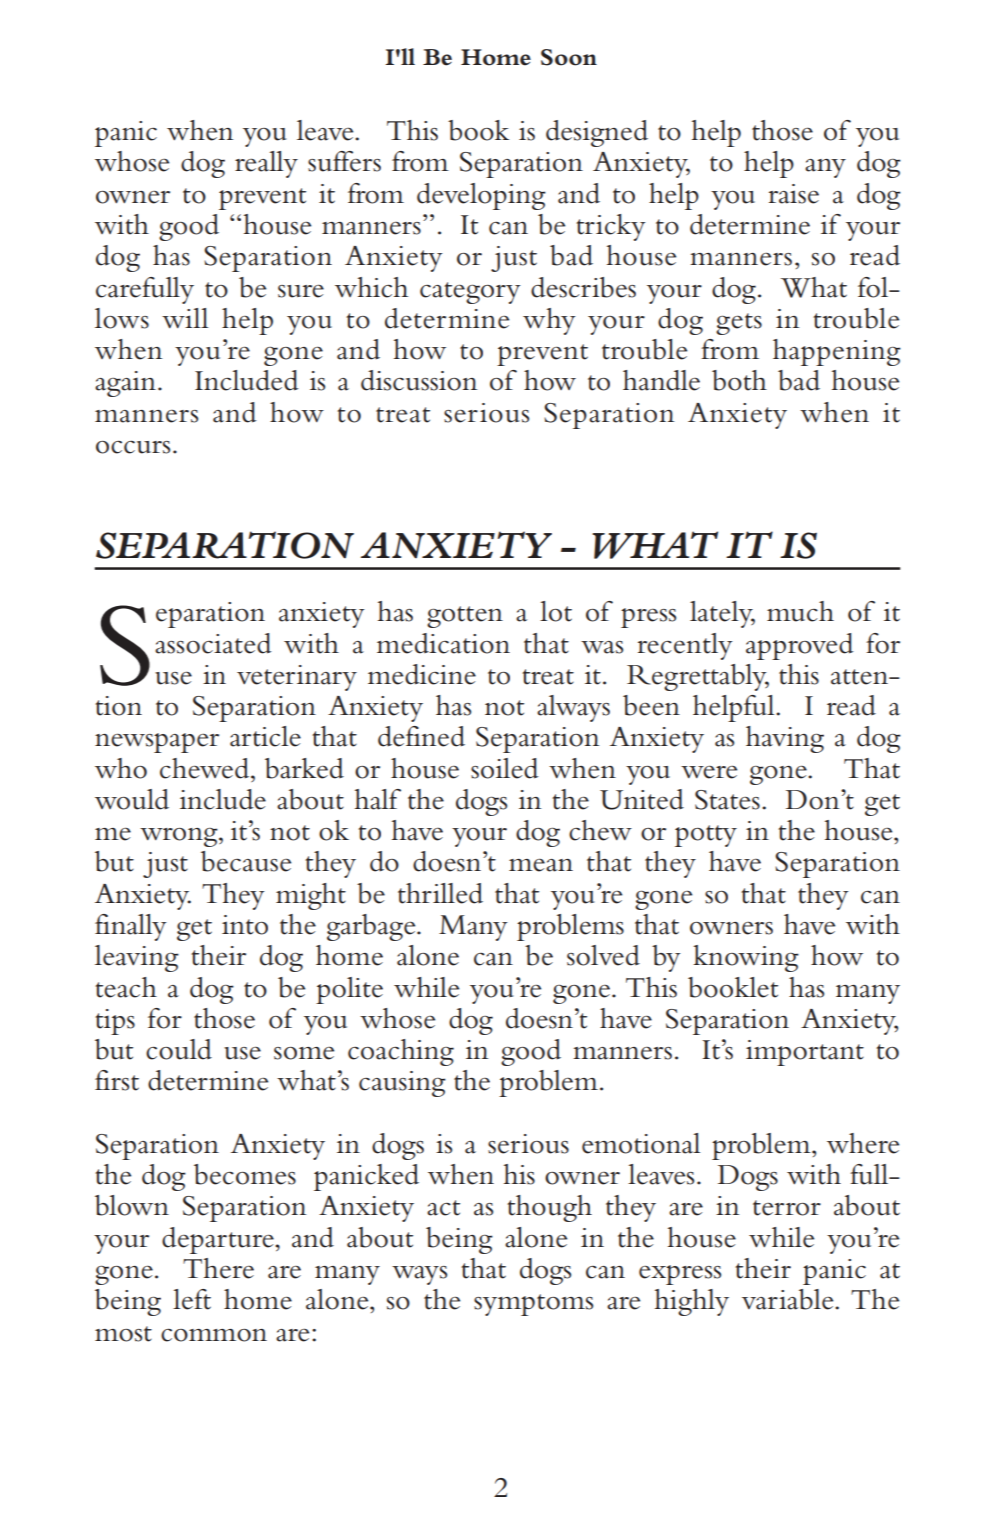 The width and height of the document is (990, 1530). Describe the element at coordinates (192, 1299) in the document. I see `left` at that location.
